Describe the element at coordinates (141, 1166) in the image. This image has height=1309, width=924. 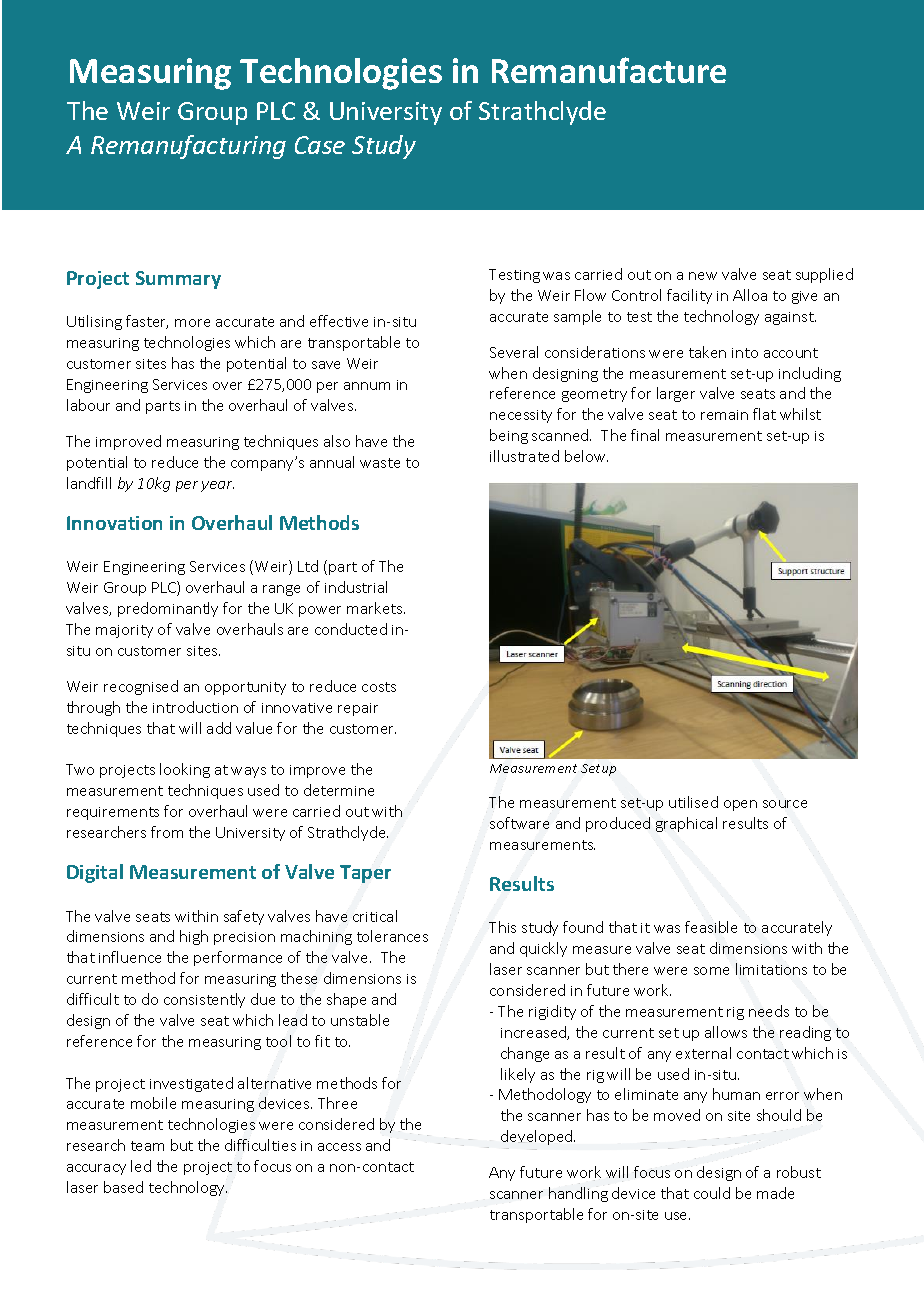
I see `led` at that location.
